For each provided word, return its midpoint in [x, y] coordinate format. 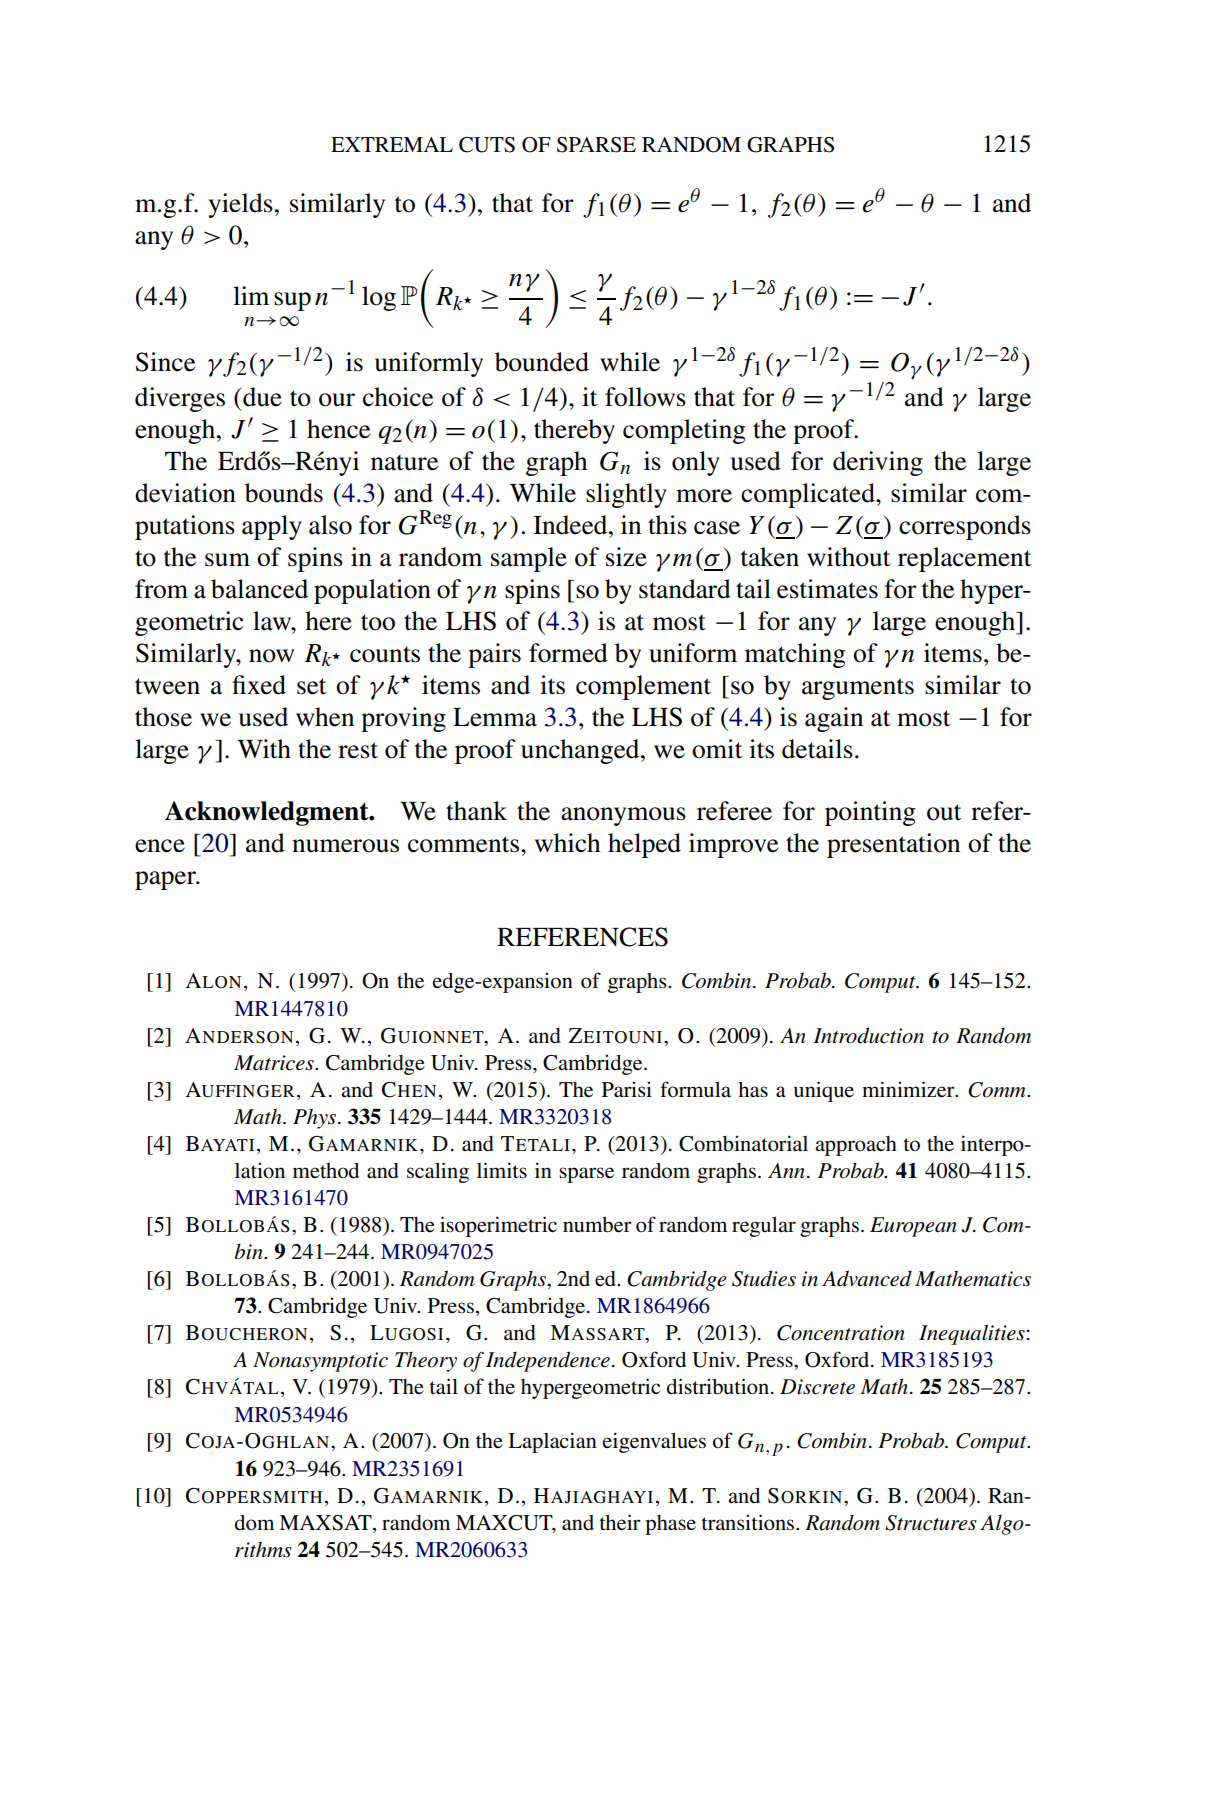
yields [240, 205]
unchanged [581, 751]
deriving [878, 463]
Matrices [275, 1063]
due [261, 397]
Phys [316, 1118]
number [597, 1225]
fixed [259, 685]
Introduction [868, 1035]
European [913, 1227]
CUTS [487, 145]
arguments [858, 689]
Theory [426, 1362]
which [567, 843]
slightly [626, 495]
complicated [809, 495]
